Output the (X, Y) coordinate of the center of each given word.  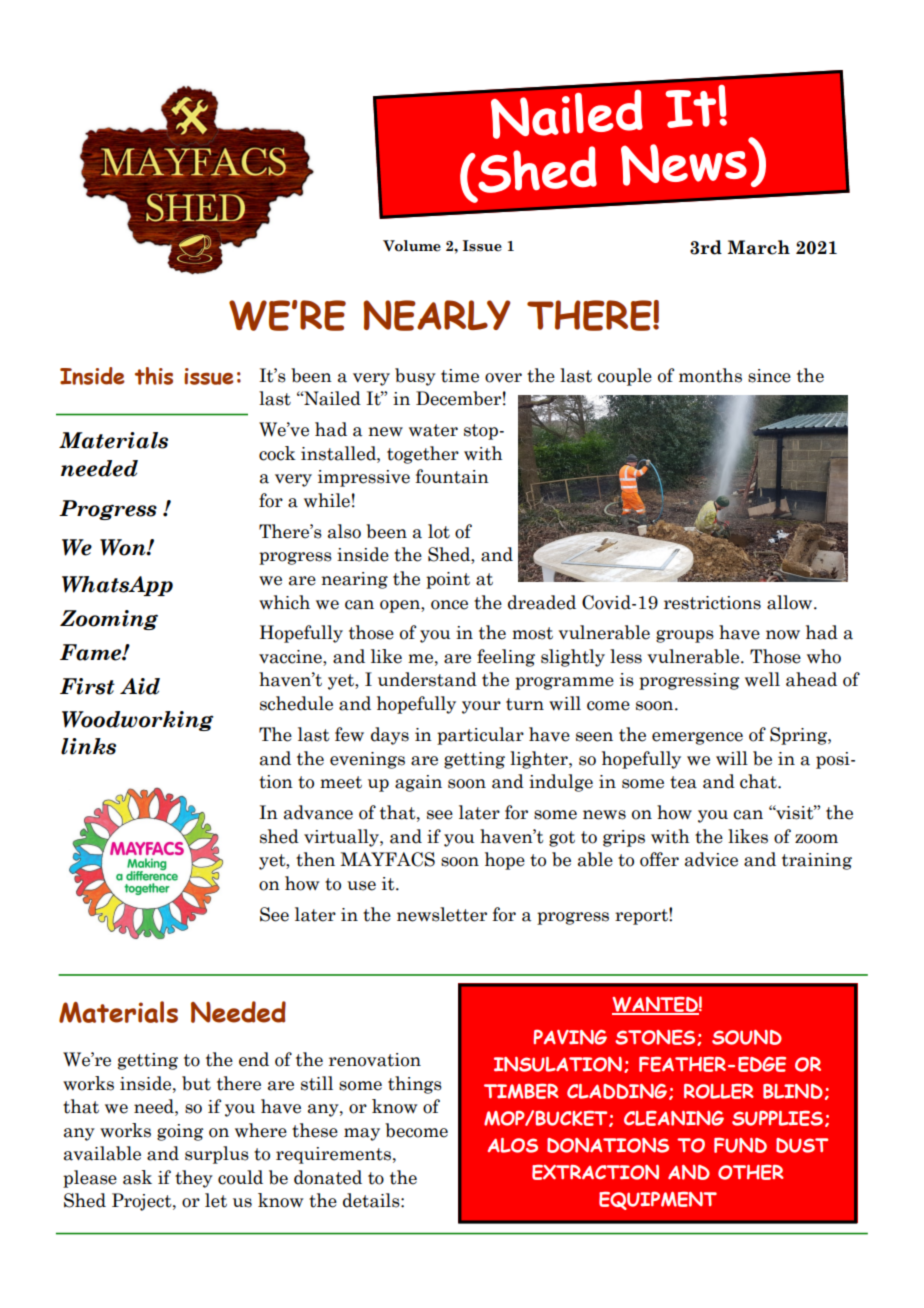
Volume (412, 246)
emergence (697, 738)
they (194, 1179)
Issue (482, 246)
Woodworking (138, 721)
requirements (333, 1155)
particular (480, 736)
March (759, 247)
